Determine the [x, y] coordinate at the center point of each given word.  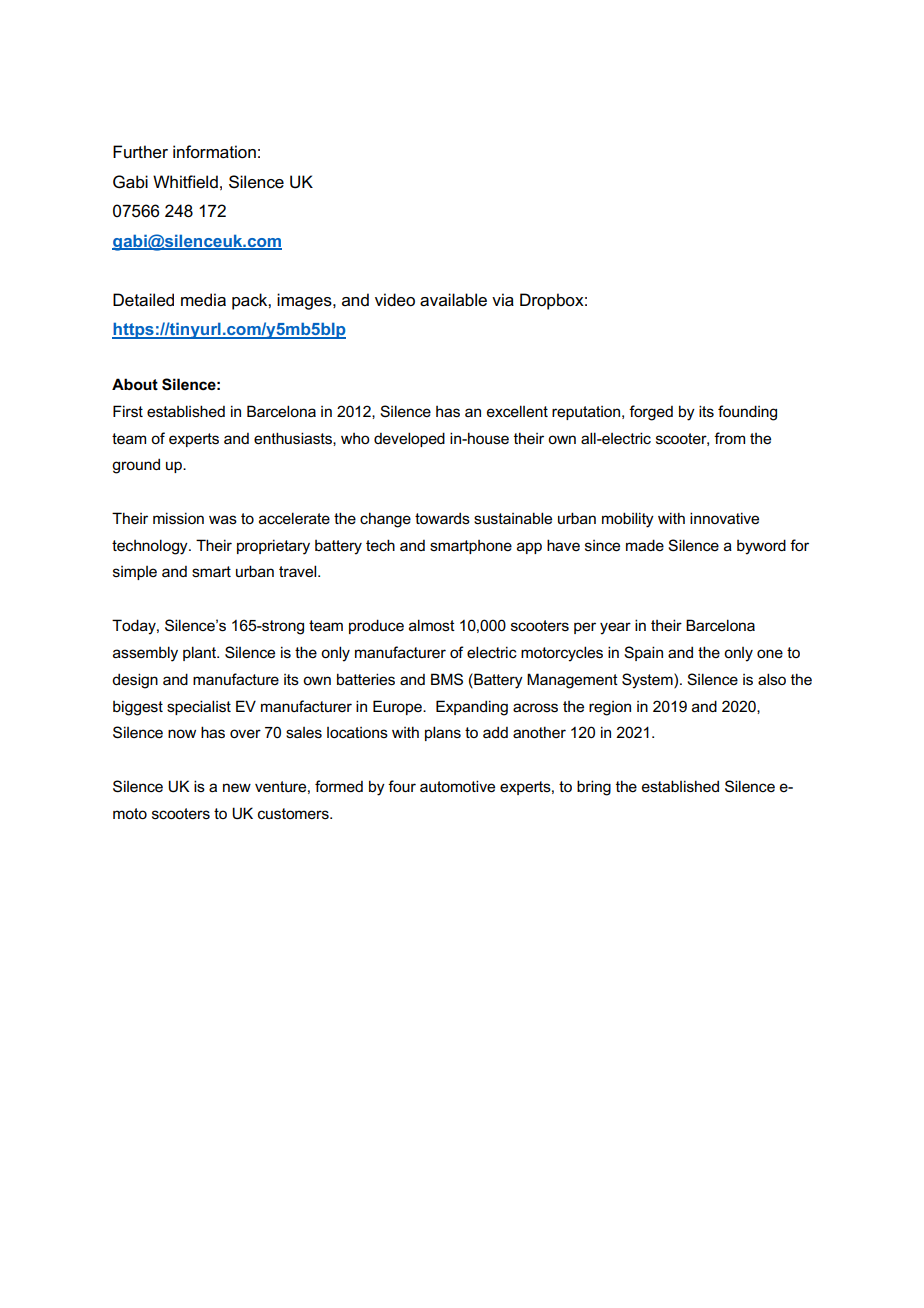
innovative [724, 518]
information [214, 152]
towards [442, 518]
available [453, 300]
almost [432, 625]
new [237, 787]
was [223, 519]
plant [201, 653]
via [503, 300]
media [203, 300]
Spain [643, 653]
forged [651, 413]
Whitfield [185, 182]
